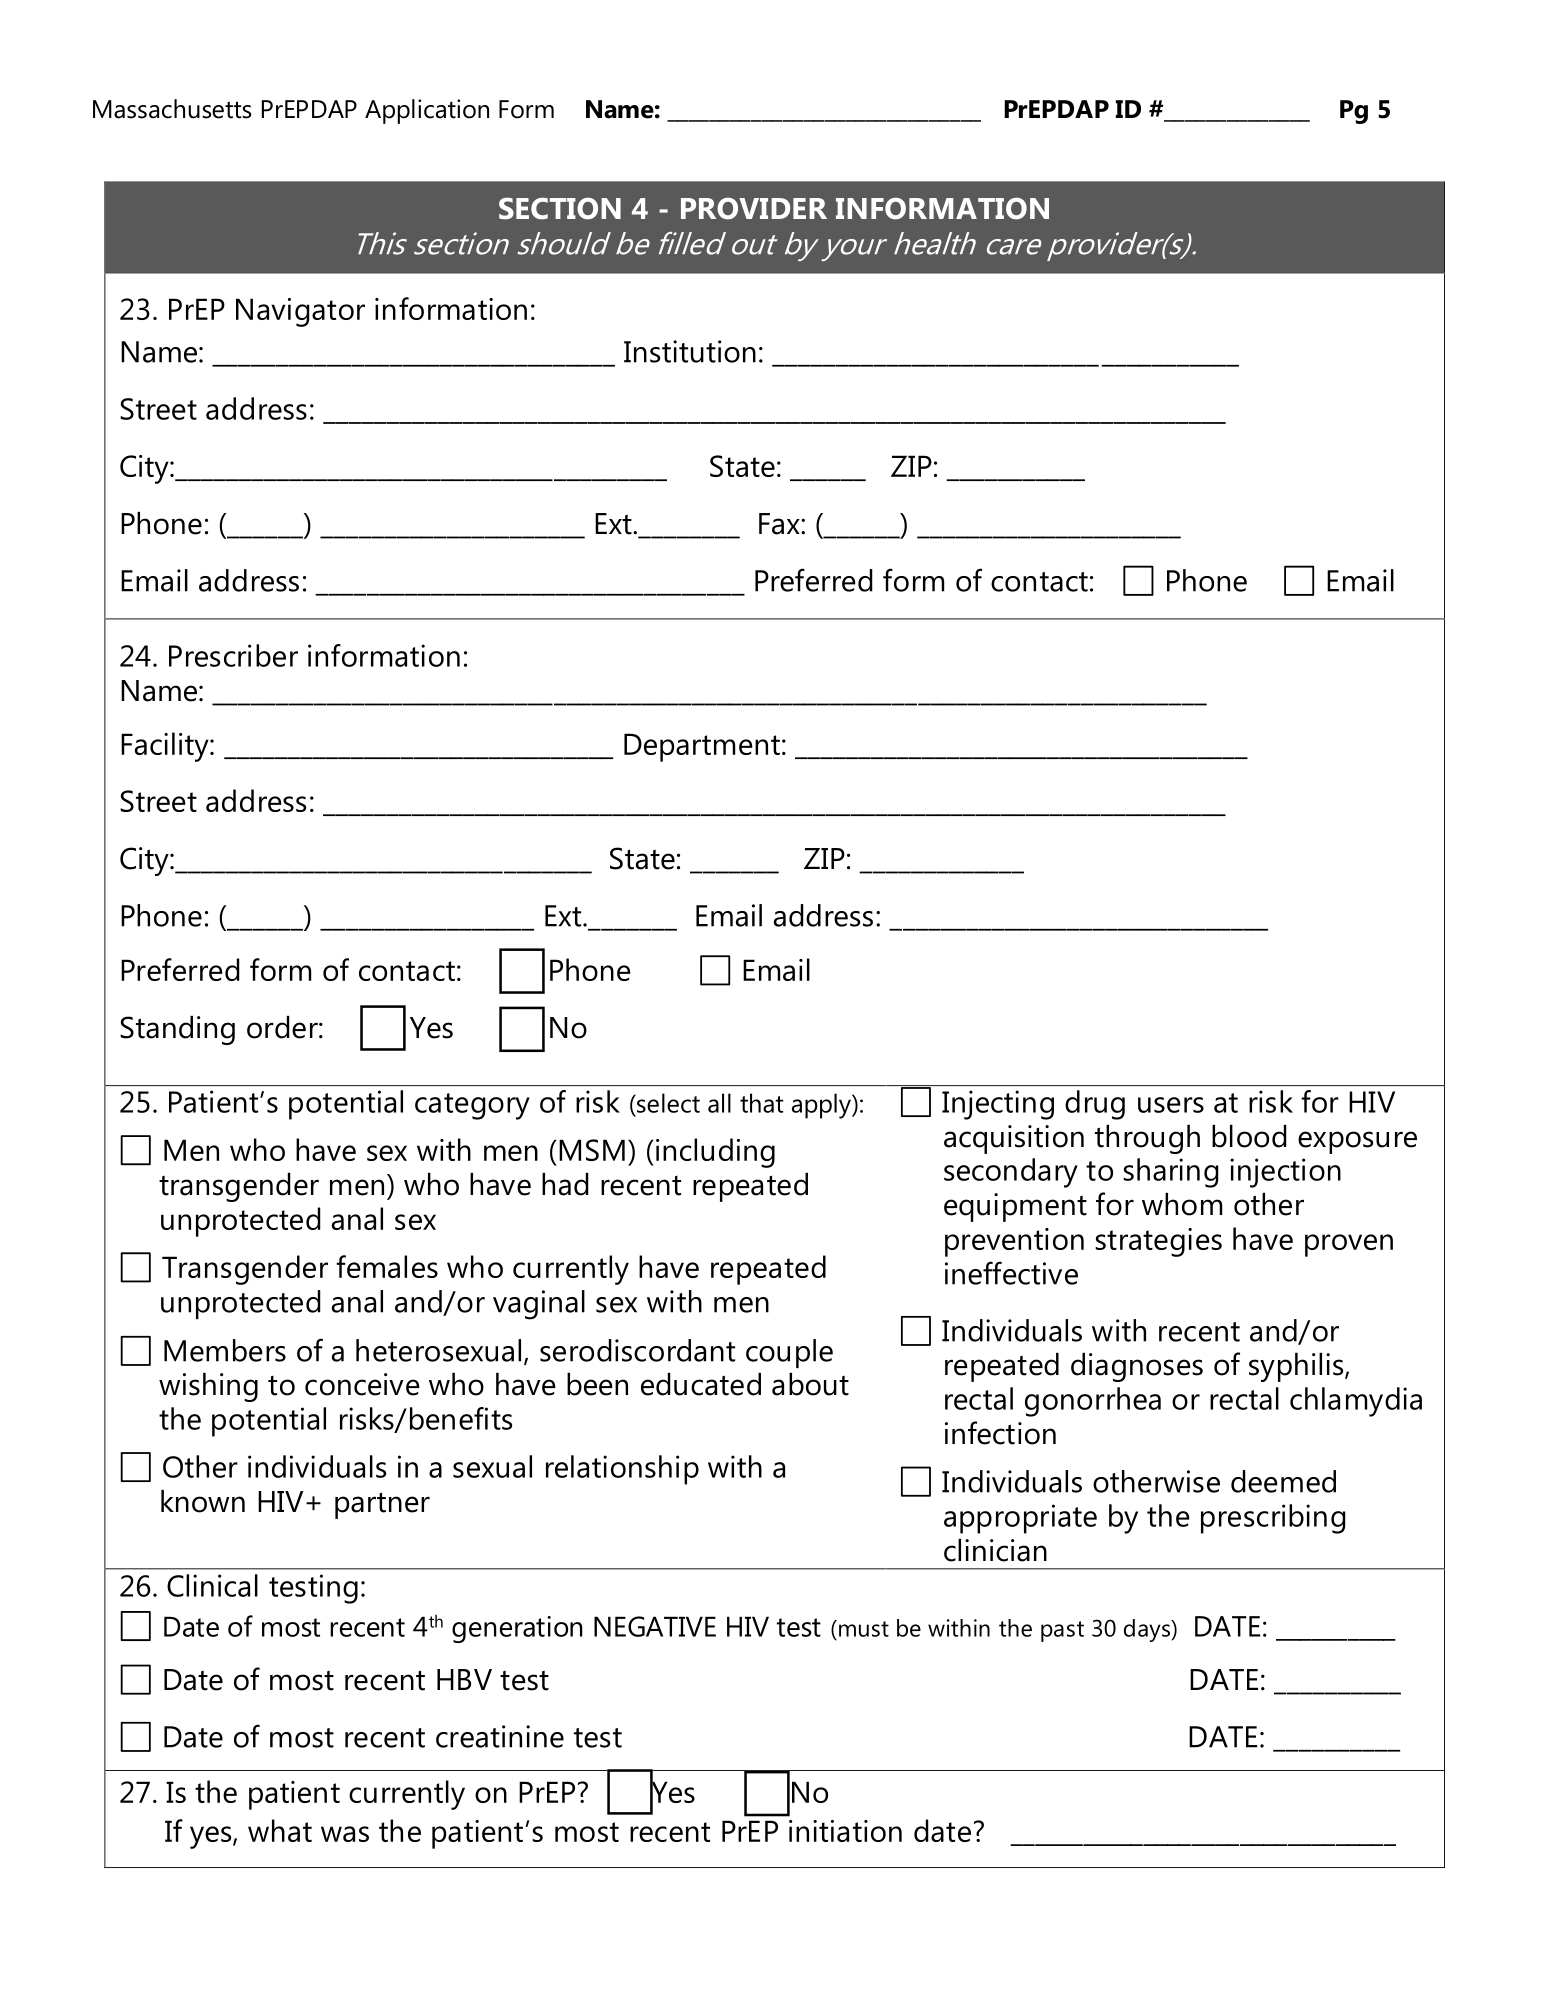 The height and width of the screenshot is (1997, 1543). What do you see at coordinates (427, 111) in the screenshot?
I see `Application` at bounding box center [427, 111].
